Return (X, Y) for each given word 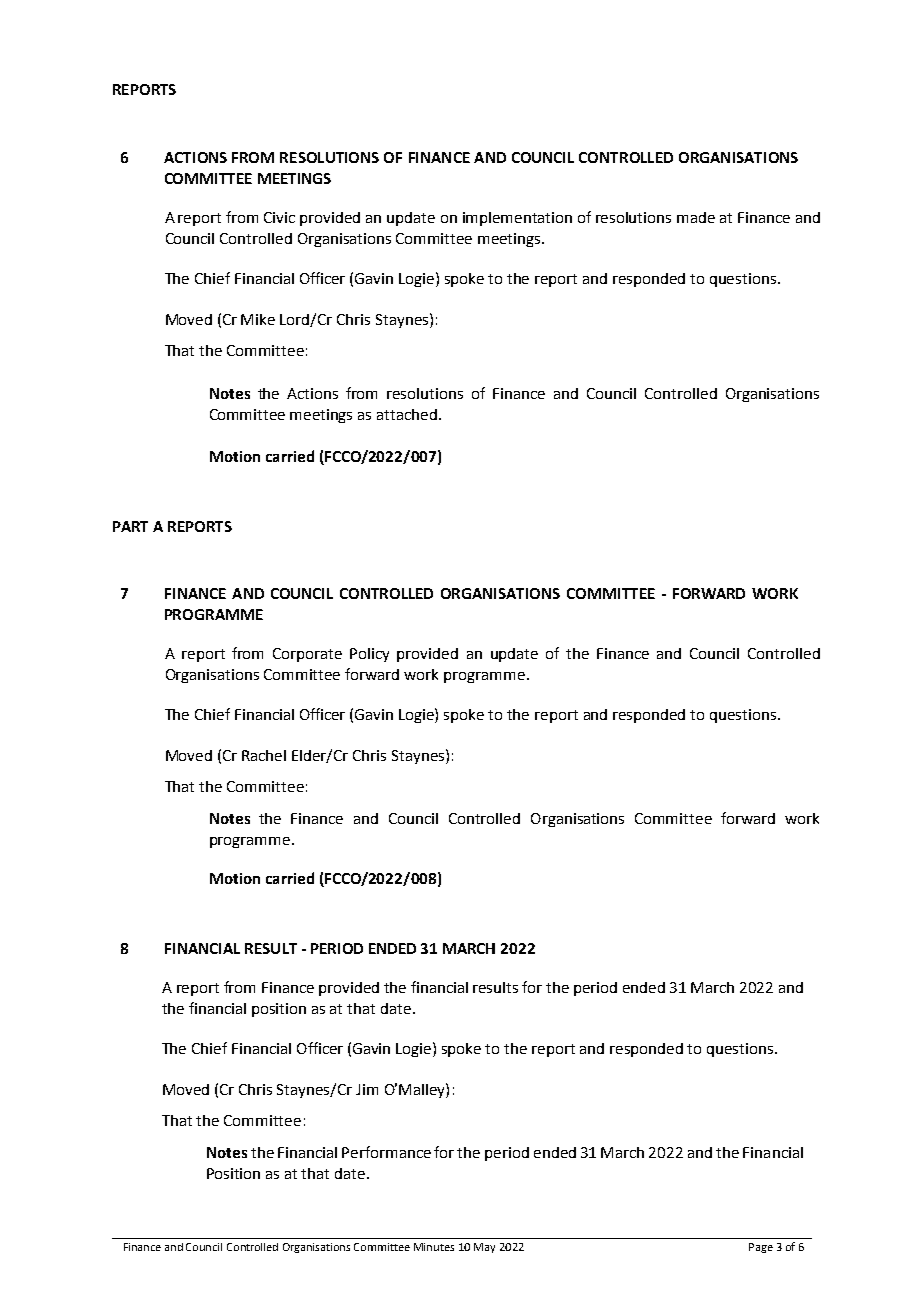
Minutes (434, 1247)
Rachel (264, 755)
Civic (279, 217)
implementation (517, 219)
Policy (369, 655)
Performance (386, 1152)
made (696, 217)
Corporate (307, 655)
